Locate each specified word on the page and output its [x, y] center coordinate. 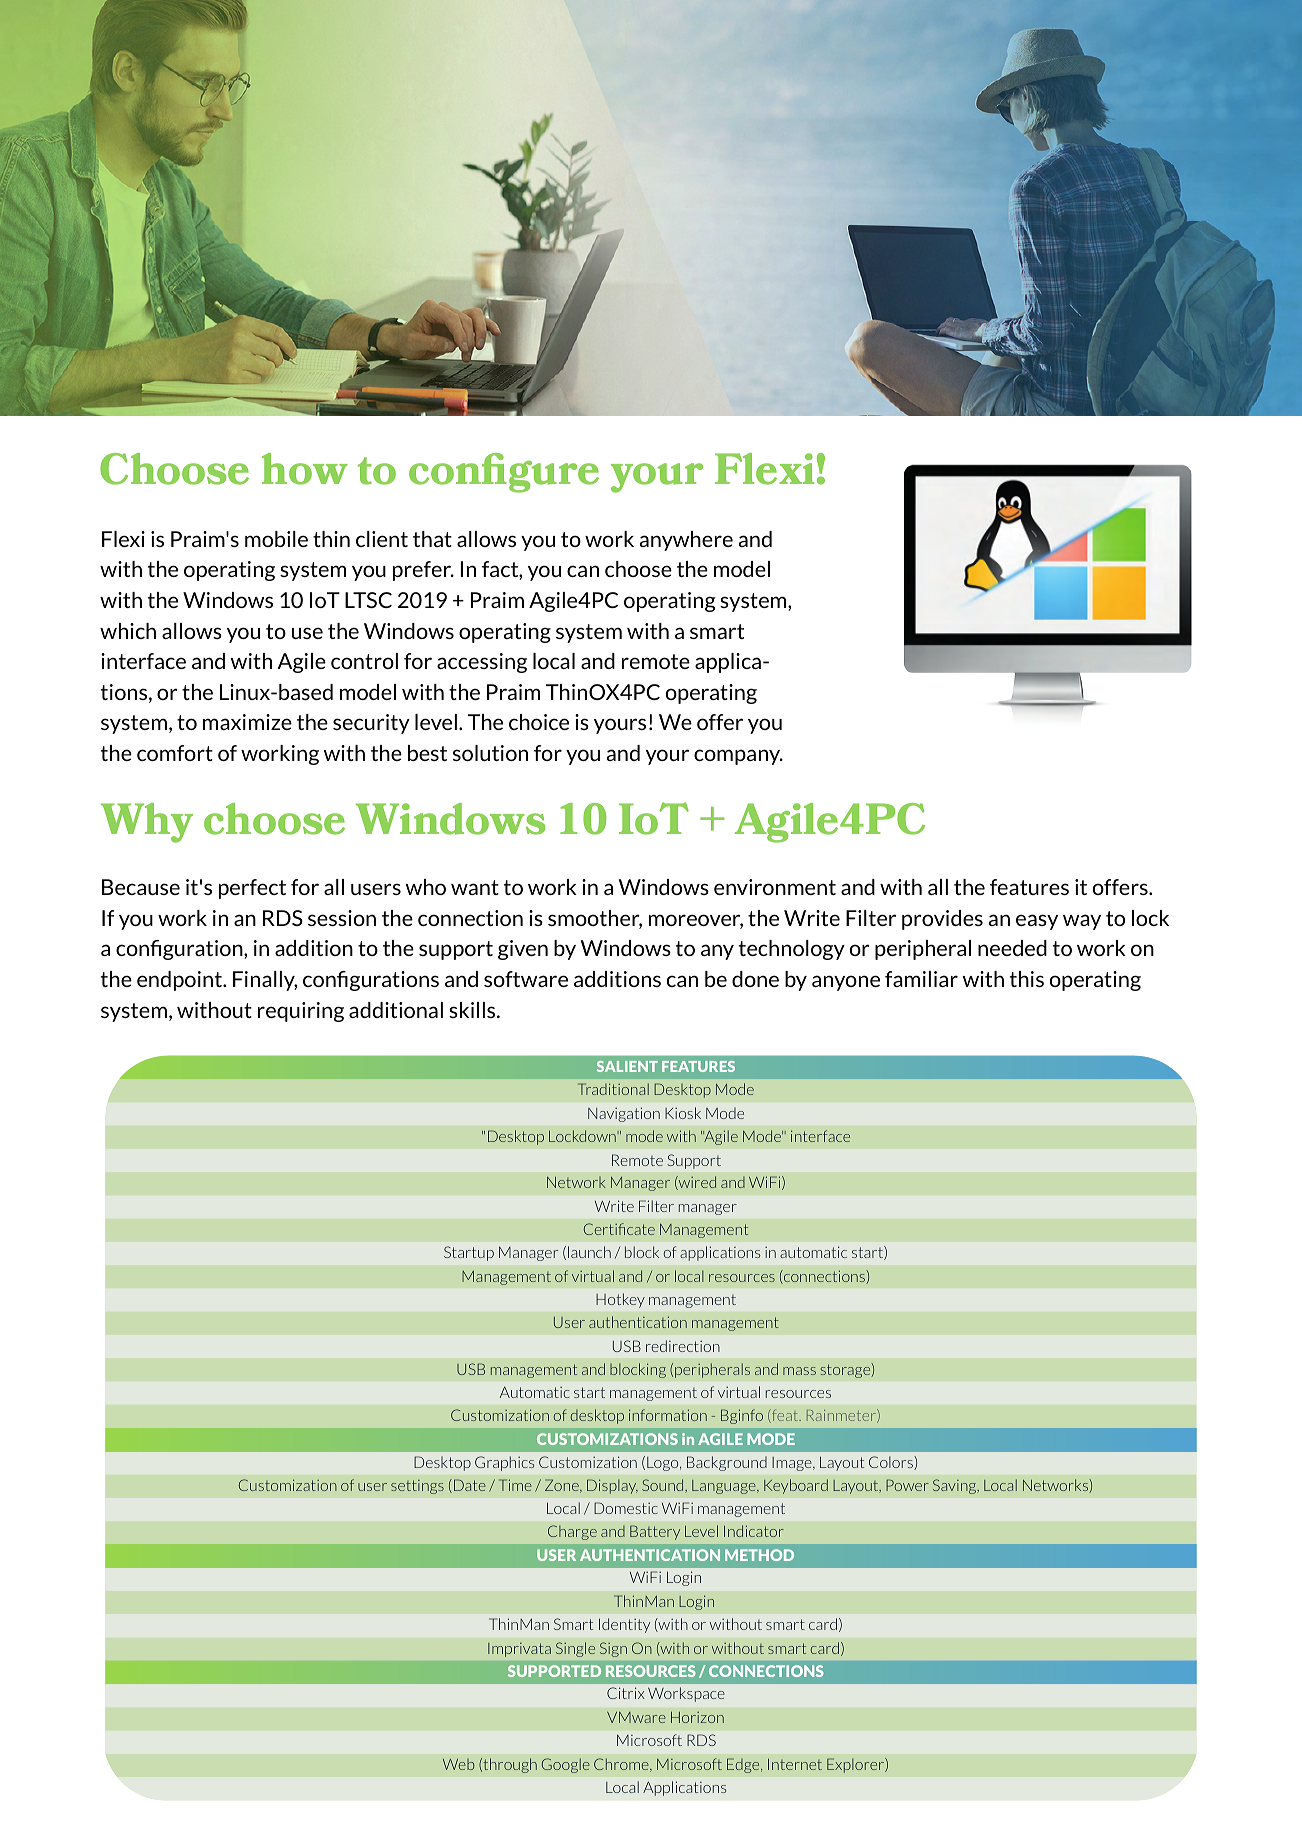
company [738, 757]
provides [942, 920]
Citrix [626, 1693]
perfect [252, 889]
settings [417, 1487]
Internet [795, 1764]
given [523, 950]
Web [459, 1764]
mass [799, 1371]
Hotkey [620, 1300]
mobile [276, 539]
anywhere [686, 541]
